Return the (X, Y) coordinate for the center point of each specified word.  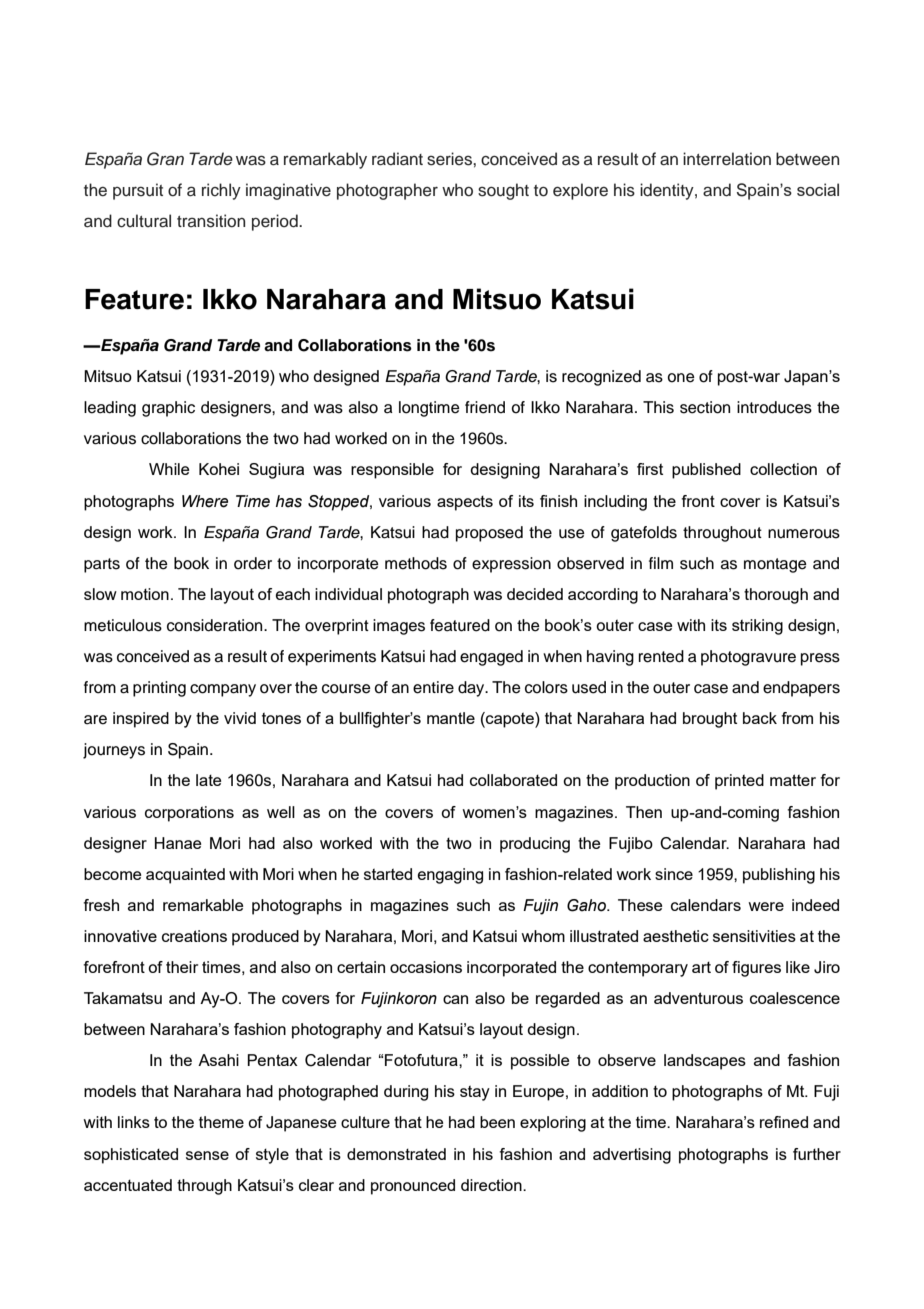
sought (503, 191)
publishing (779, 876)
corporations (189, 814)
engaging (450, 876)
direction (492, 1185)
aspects (465, 503)
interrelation (727, 159)
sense (207, 1155)
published (706, 471)
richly (221, 191)
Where (205, 501)
